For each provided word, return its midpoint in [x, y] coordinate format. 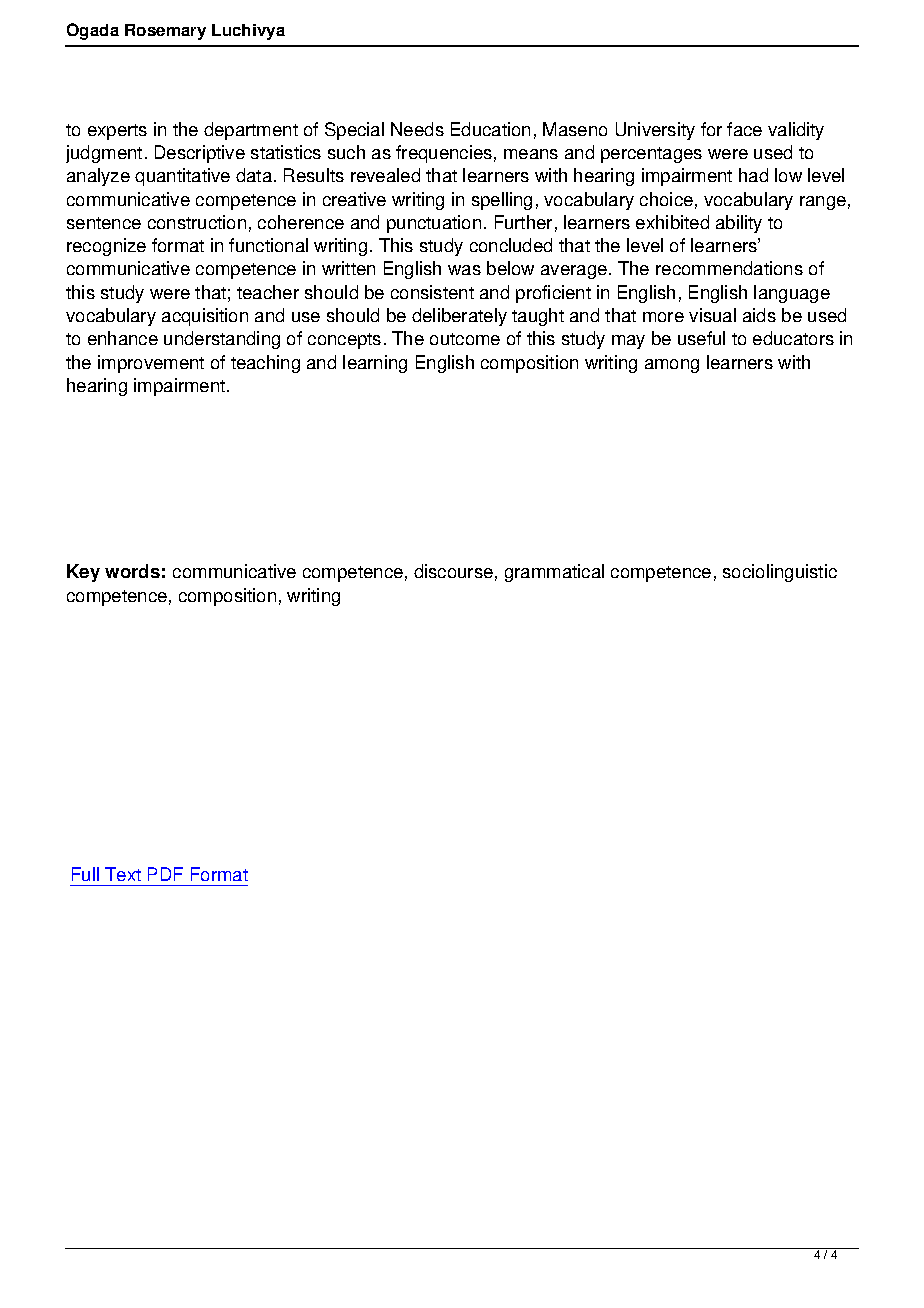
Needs [417, 129]
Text [123, 874]
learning [375, 364]
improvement [151, 364]
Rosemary [165, 32]
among [672, 366]
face [744, 129]
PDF [165, 874]
